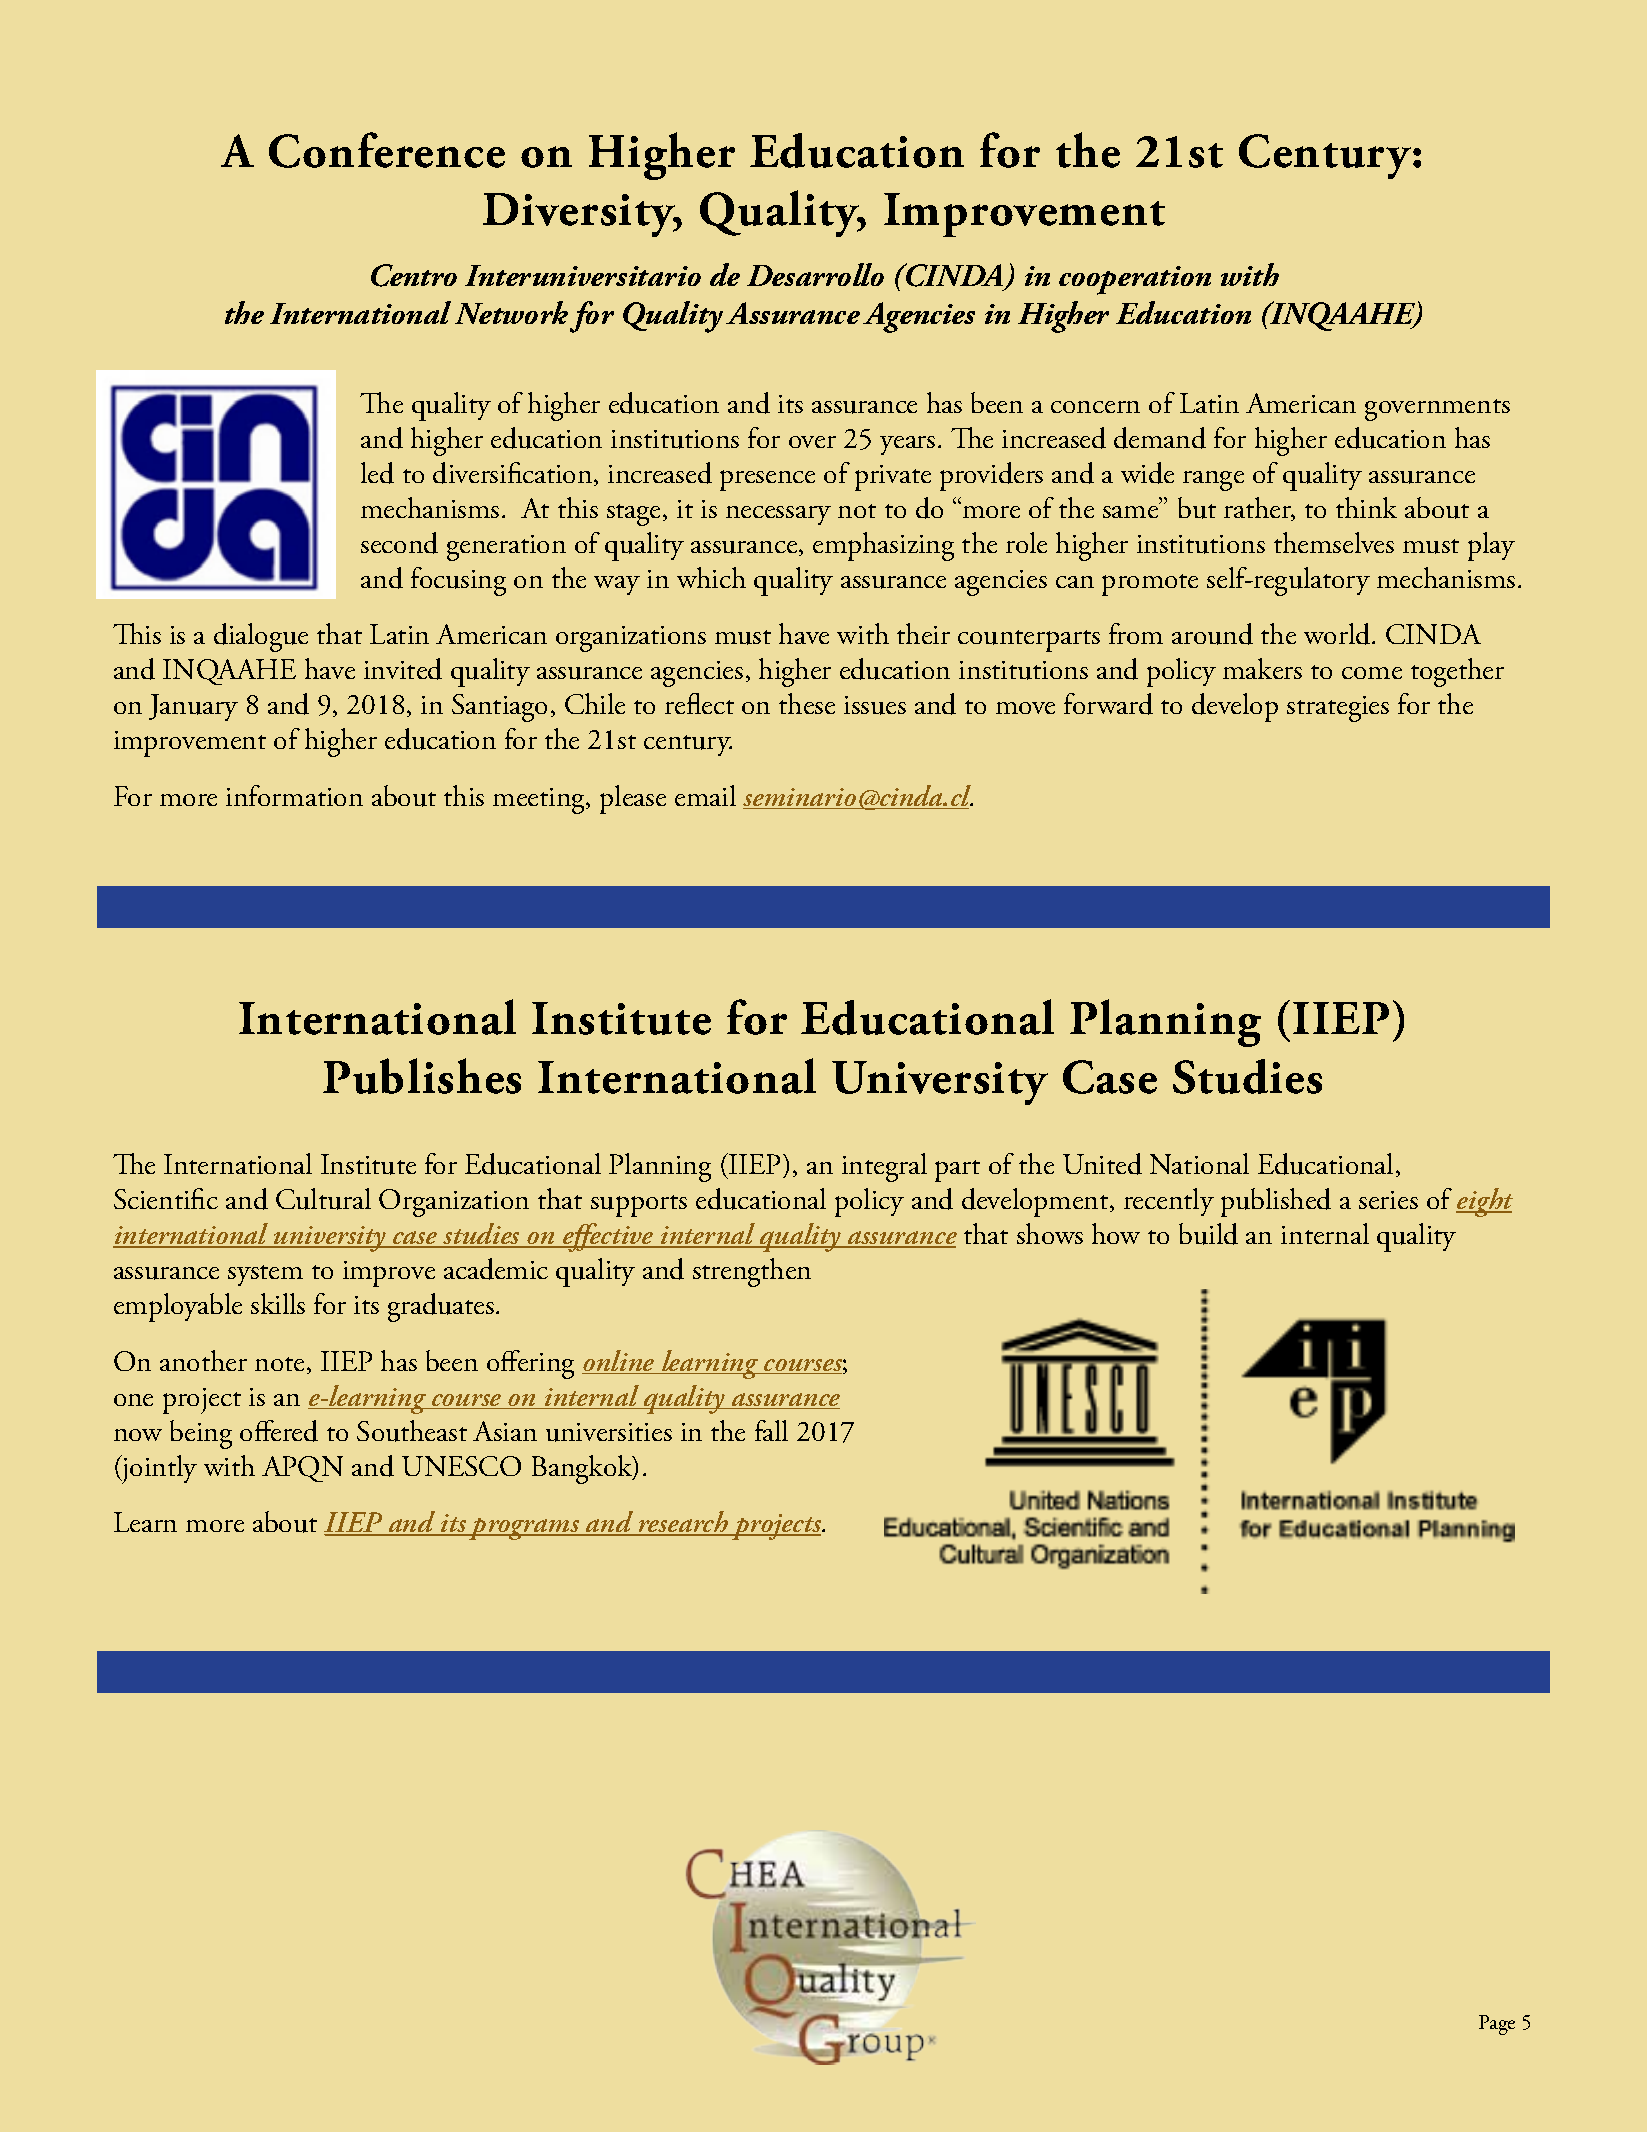 The height and width of the page is (2132, 1647). I want to click on information, so click(294, 795).
